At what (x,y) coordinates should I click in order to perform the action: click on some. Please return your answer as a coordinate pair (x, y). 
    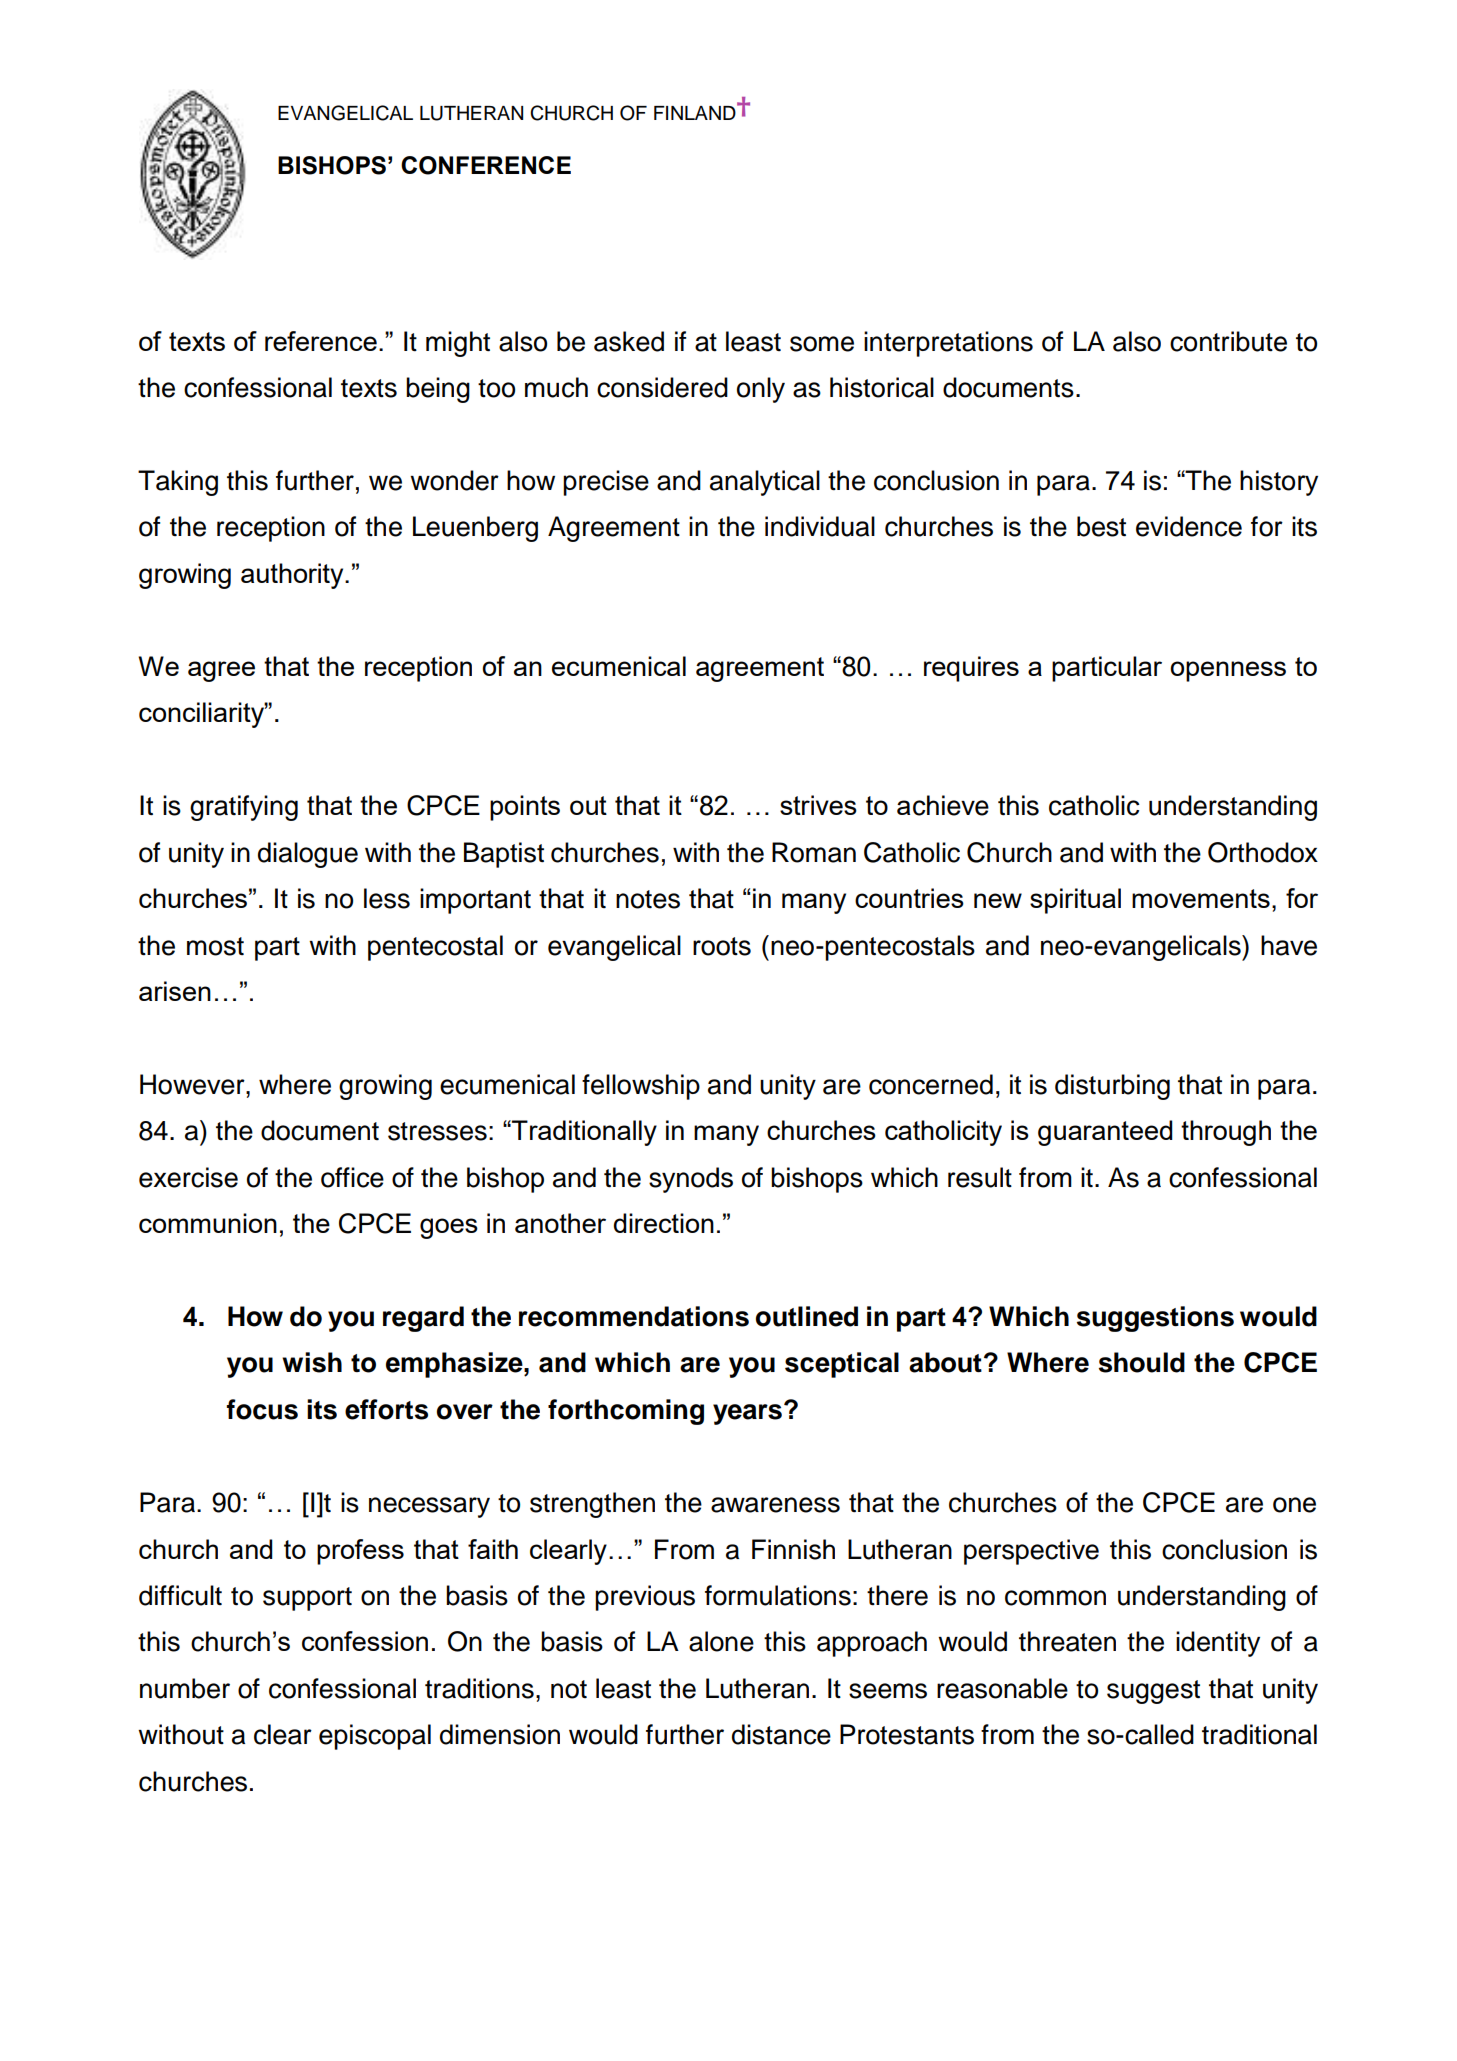
    Looking at the image, I should click on (822, 344).
